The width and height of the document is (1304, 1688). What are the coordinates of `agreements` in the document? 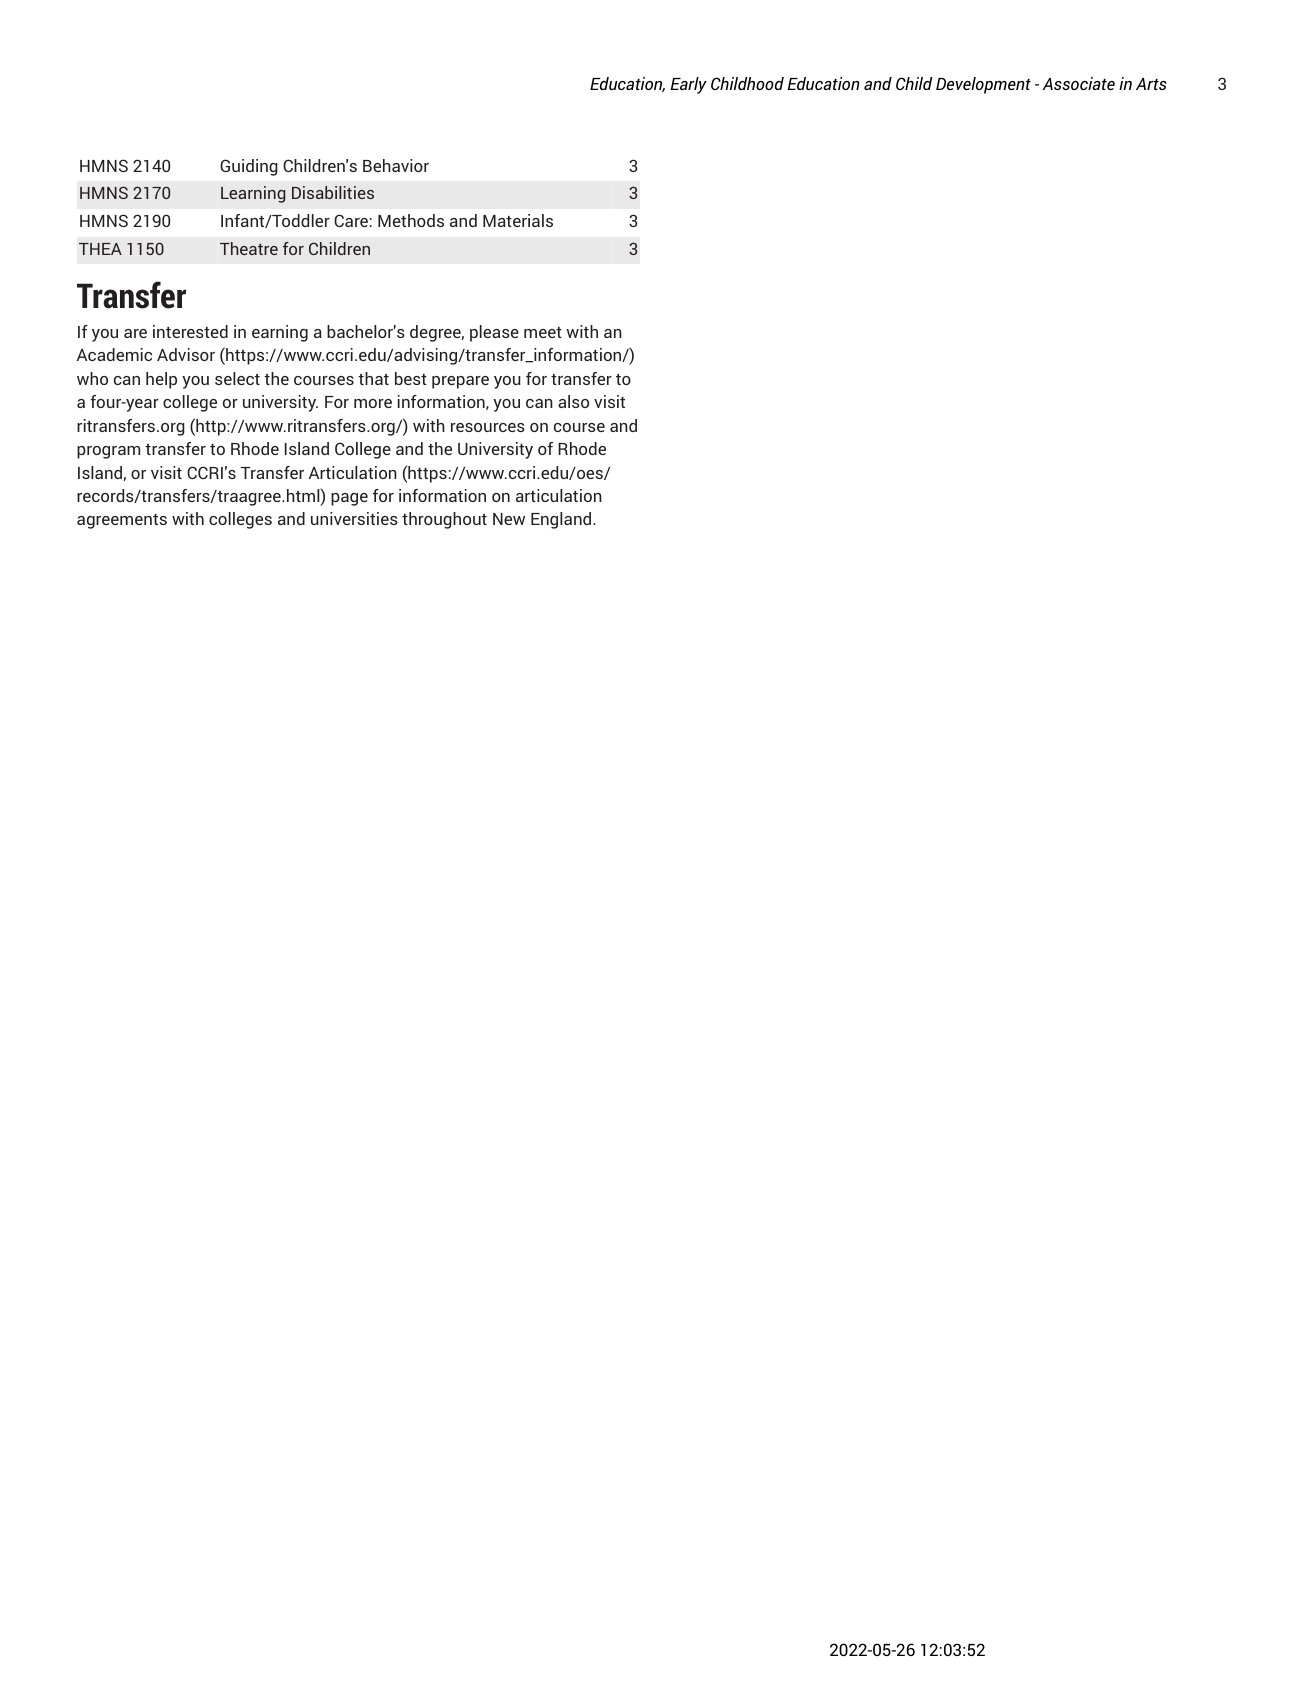 It's located at (122, 521).
